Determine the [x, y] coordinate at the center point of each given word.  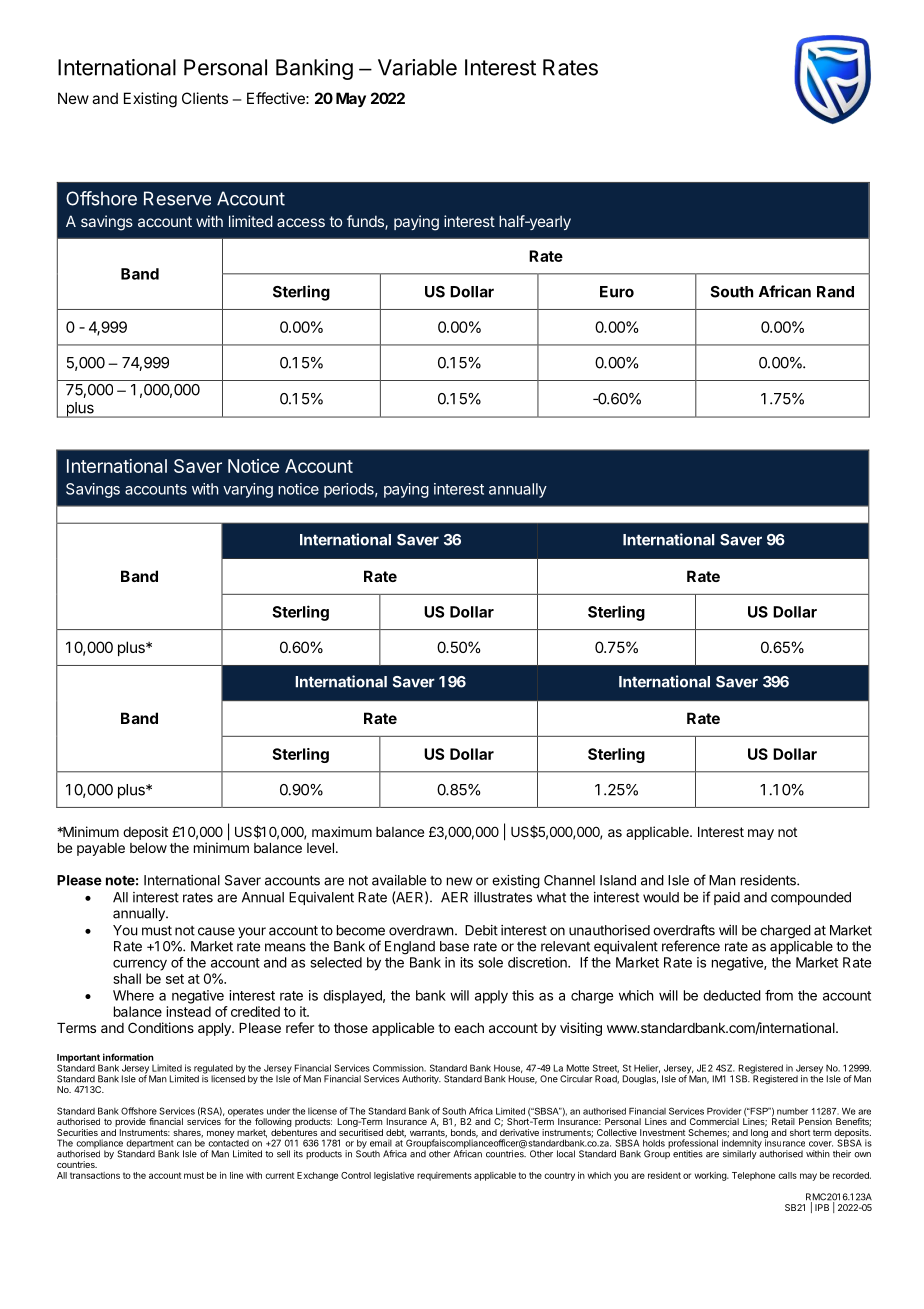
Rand [835, 292]
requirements [444, 1176]
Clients [205, 98]
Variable [417, 67]
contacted [228, 1142]
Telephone [753, 1176]
